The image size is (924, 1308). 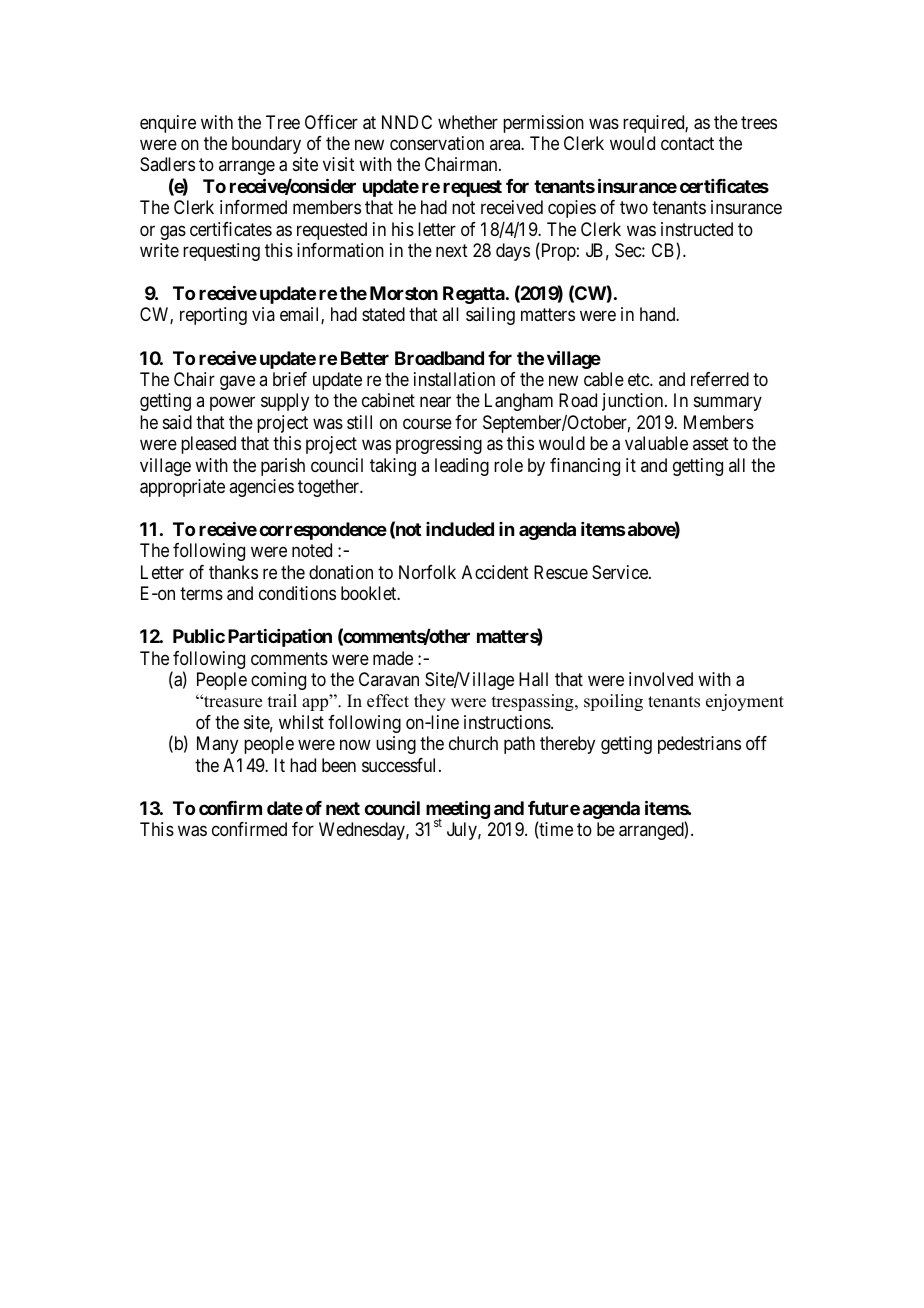 I want to click on pleased, so click(x=208, y=445).
